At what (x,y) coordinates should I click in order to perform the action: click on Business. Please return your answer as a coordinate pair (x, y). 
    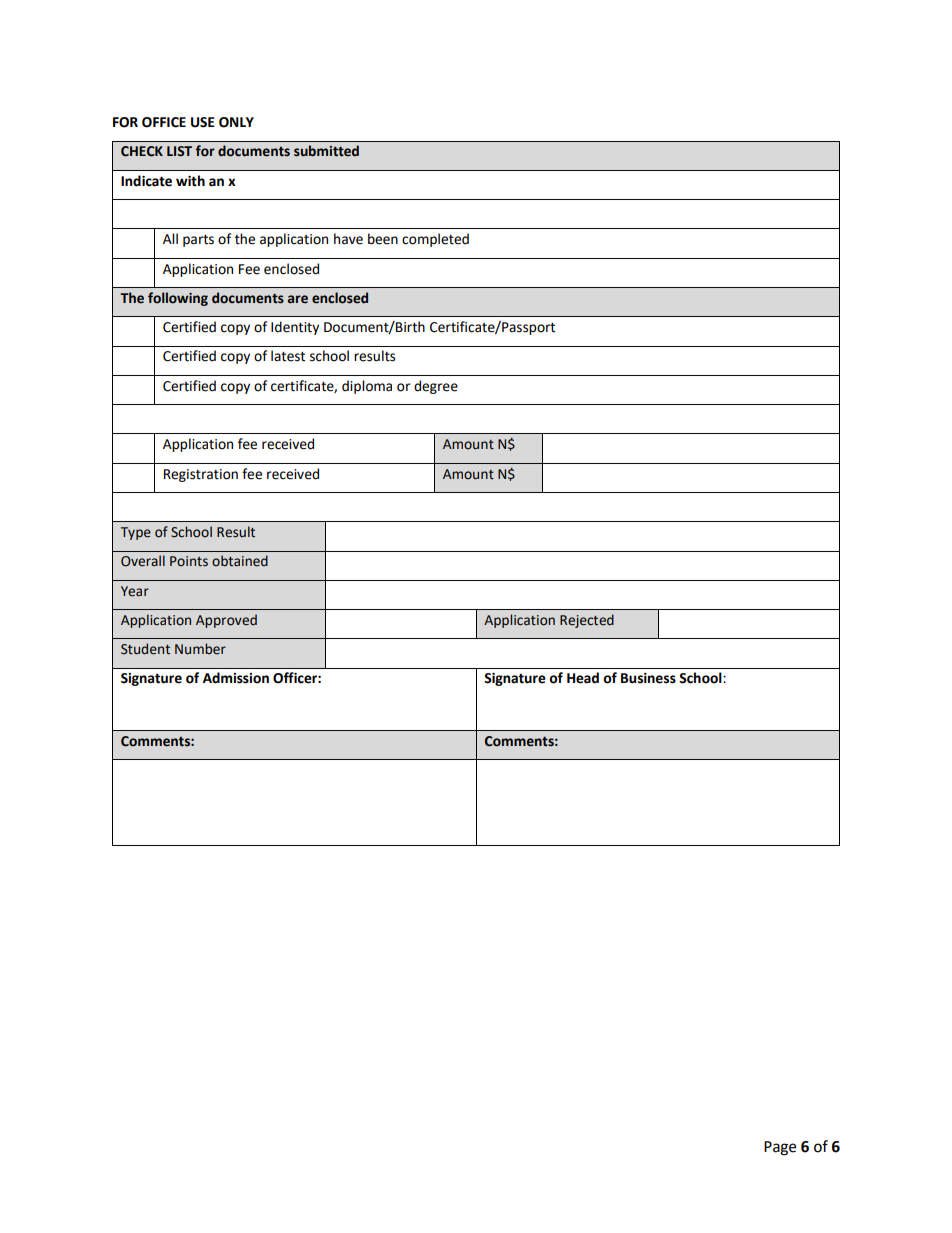
    Looking at the image, I should click on (648, 678).
